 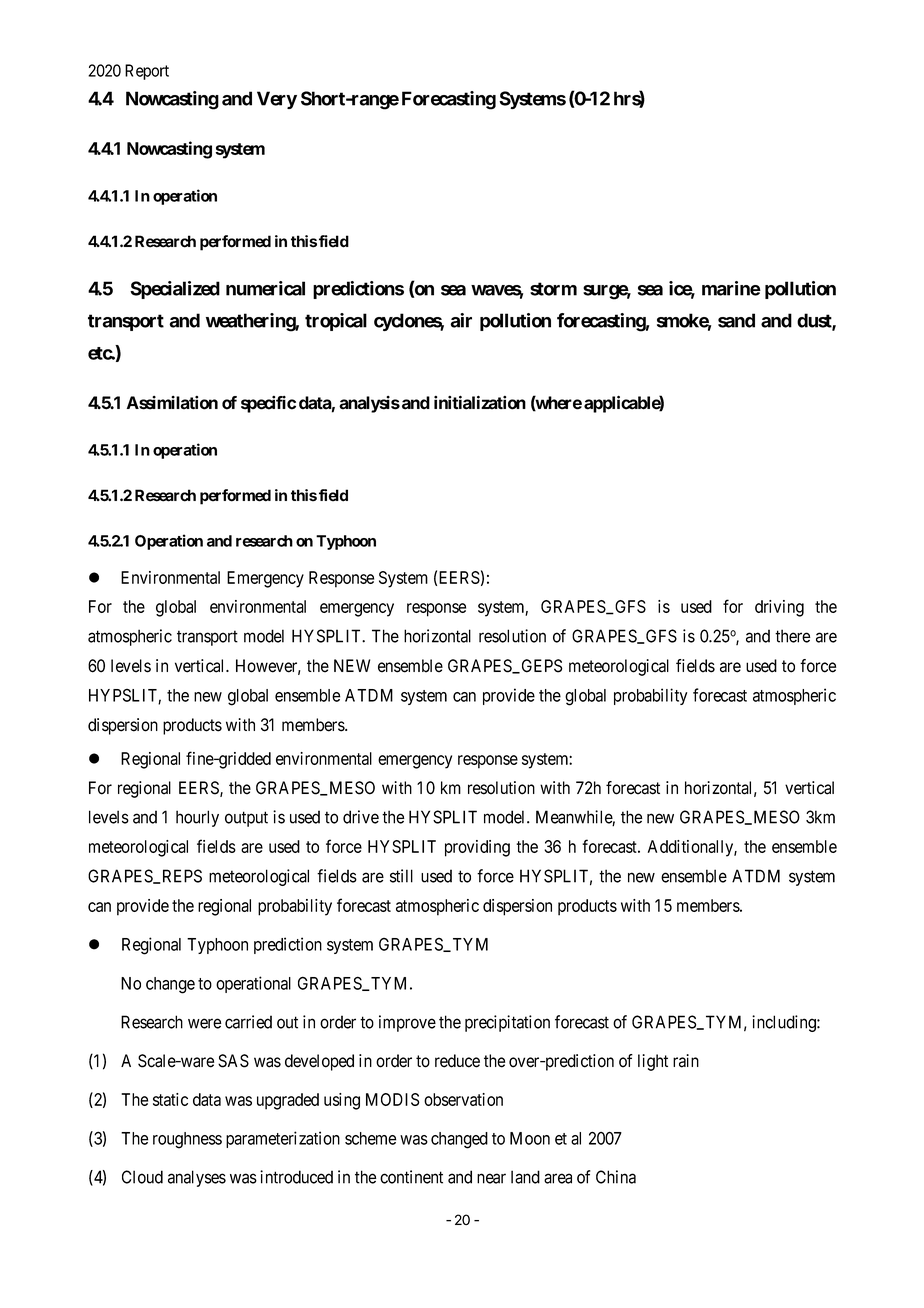 I want to click on specific, so click(x=268, y=404).
